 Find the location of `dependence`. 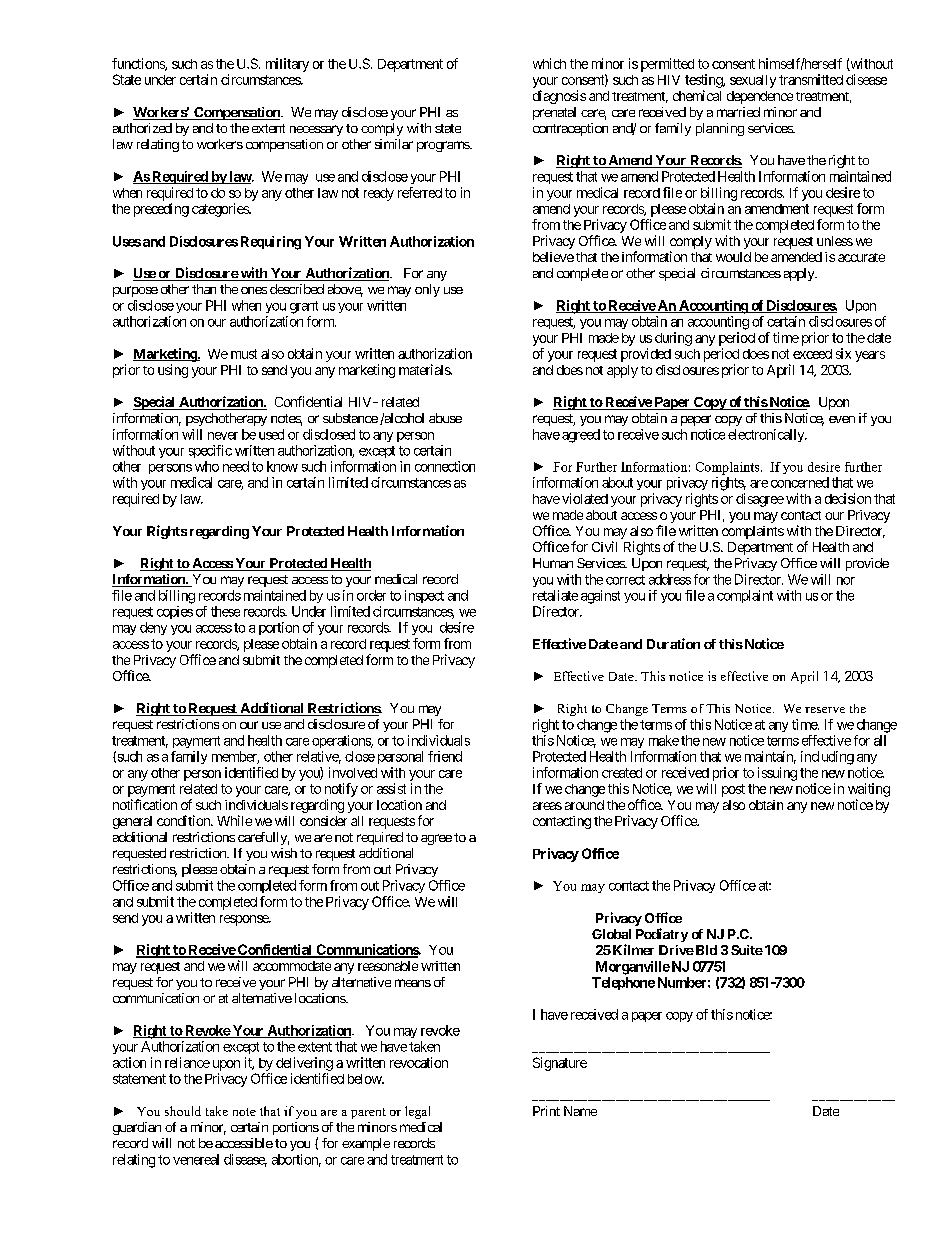

dependence is located at coordinates (760, 97).
